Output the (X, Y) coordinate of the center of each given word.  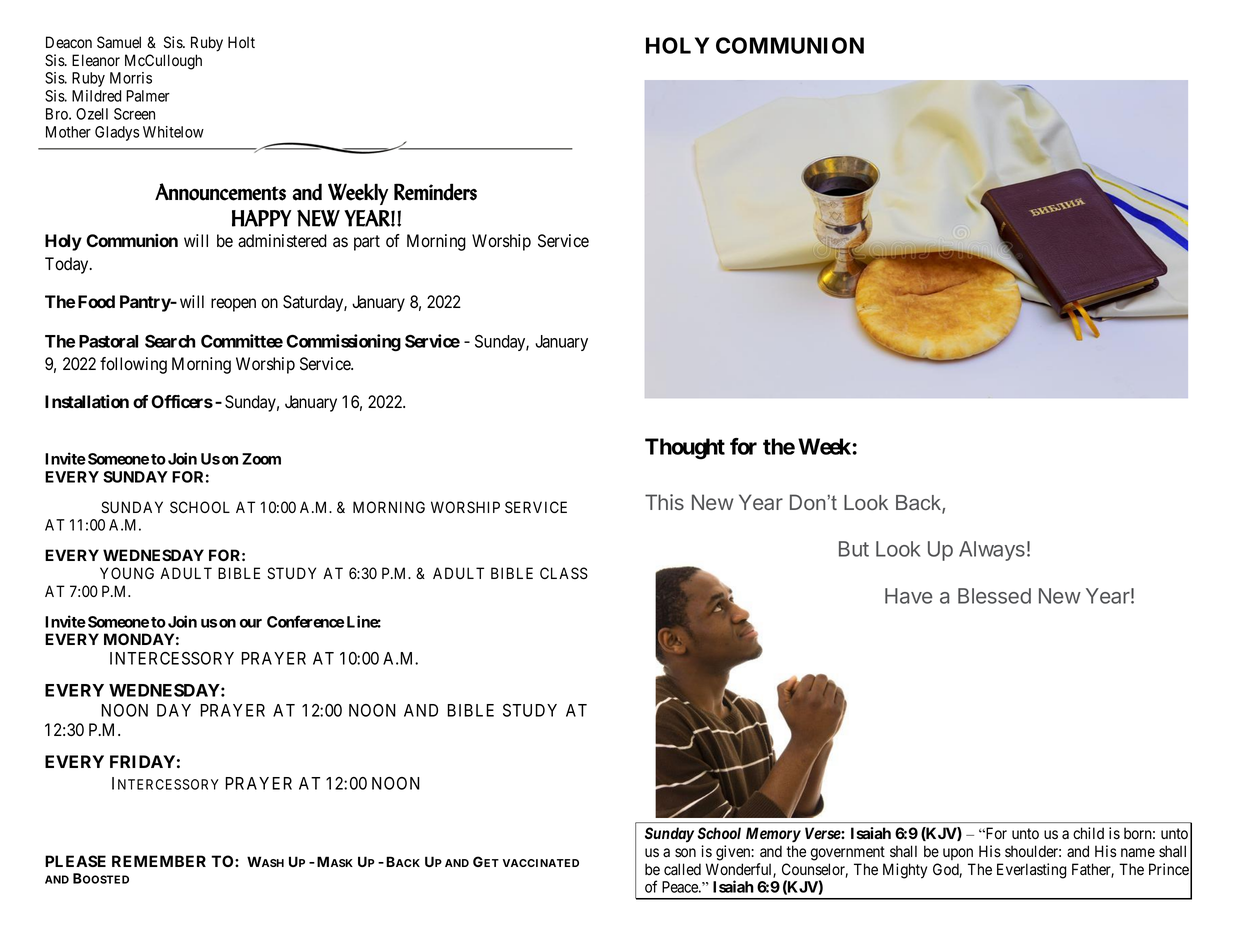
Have (909, 596)
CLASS (564, 573)
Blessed (994, 596)
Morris (131, 78)
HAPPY (262, 218)
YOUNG (127, 573)
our (251, 623)
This (664, 502)
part (367, 243)
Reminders (435, 192)
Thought (685, 449)
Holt (241, 42)
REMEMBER (159, 861)
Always (992, 551)
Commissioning (343, 343)
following (133, 365)
